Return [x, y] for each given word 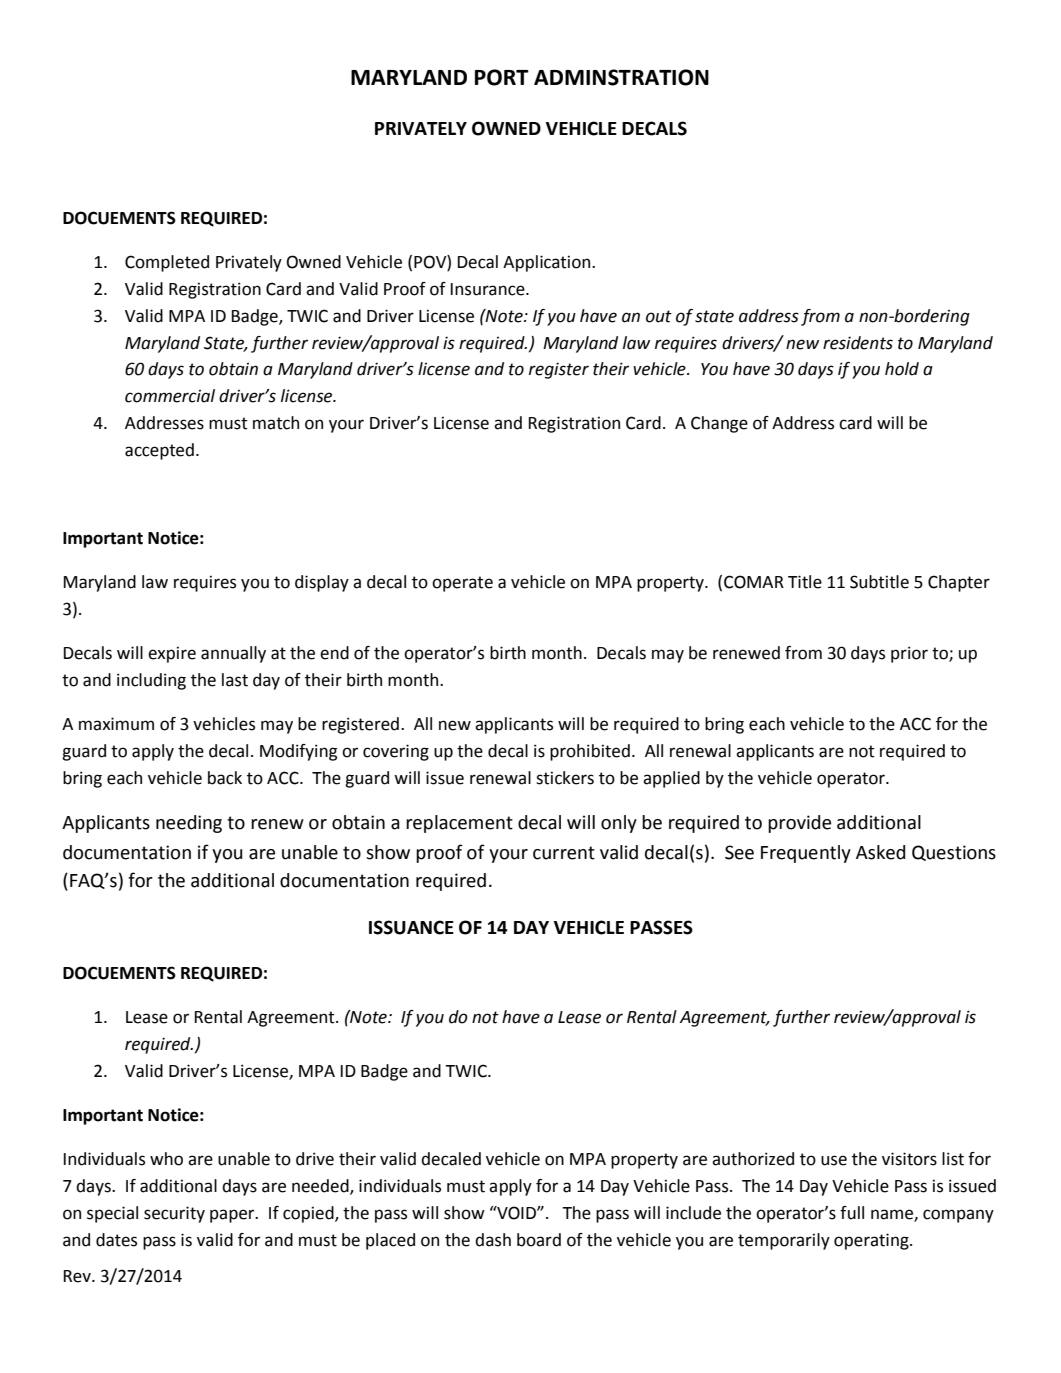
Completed [167, 263]
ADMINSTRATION [621, 77]
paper [233, 1216]
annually [233, 654]
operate [462, 584]
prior [909, 654]
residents [858, 343]
